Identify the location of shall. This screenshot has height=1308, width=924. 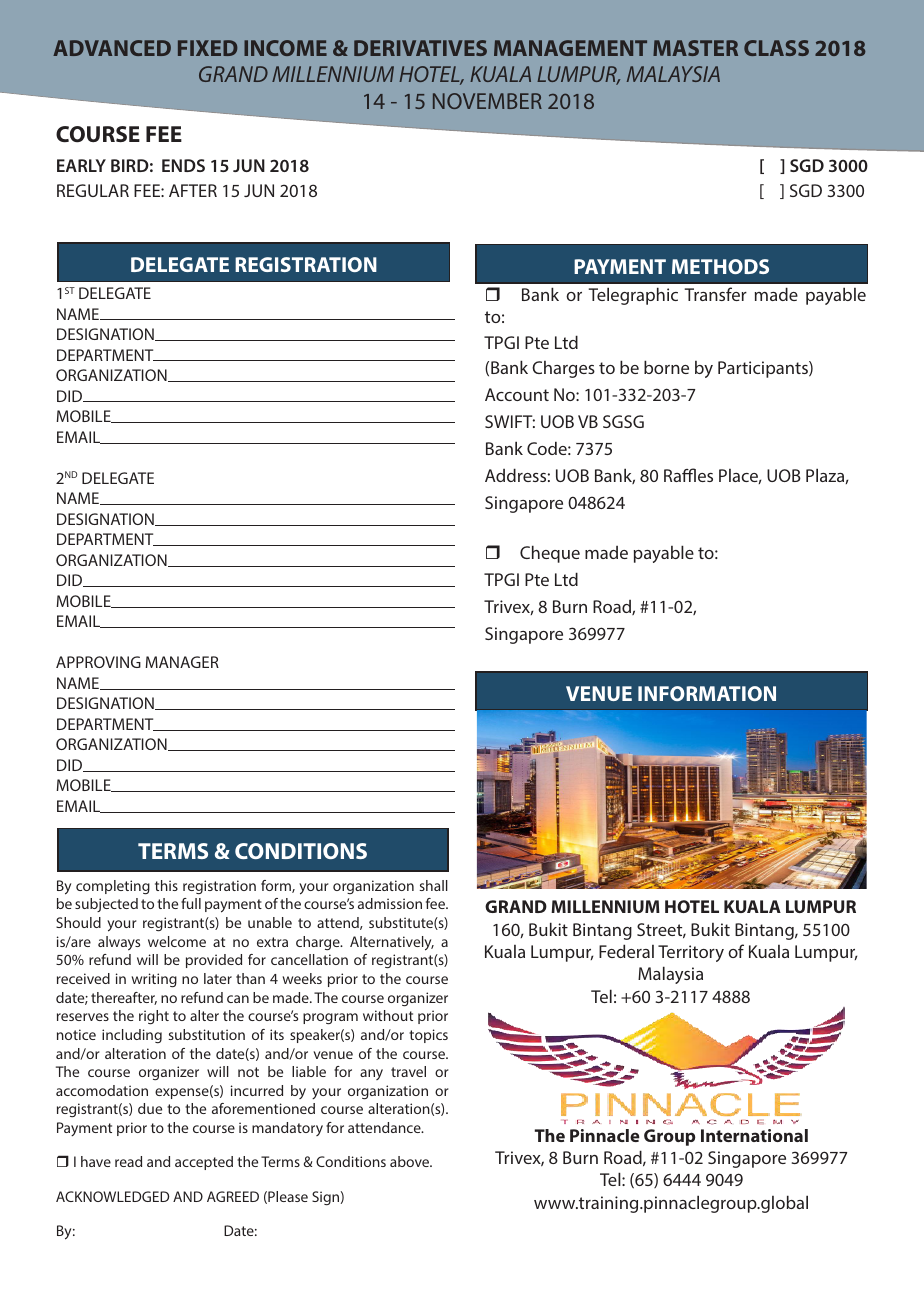
(434, 885).
